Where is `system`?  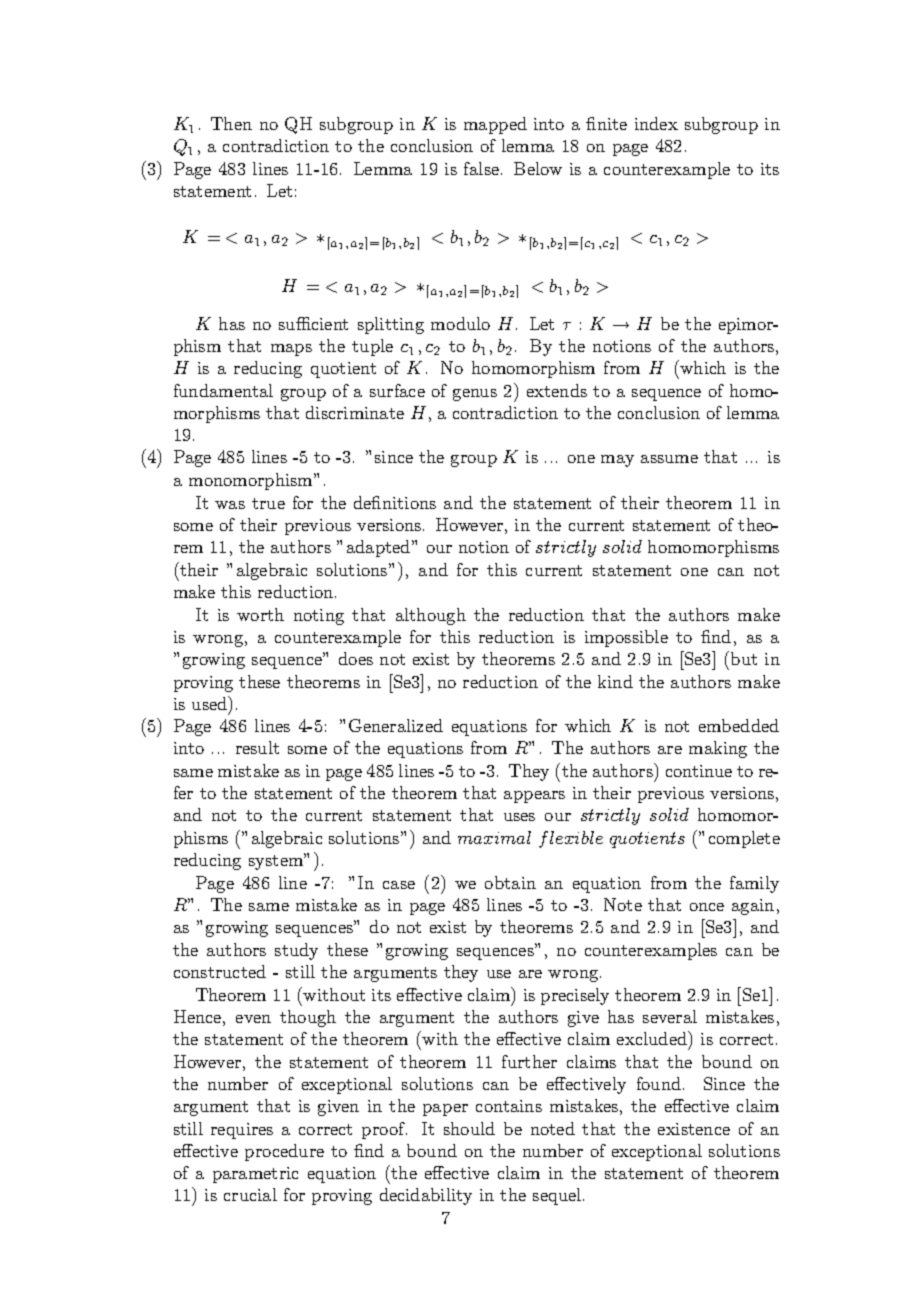 system is located at coordinates (277, 861).
